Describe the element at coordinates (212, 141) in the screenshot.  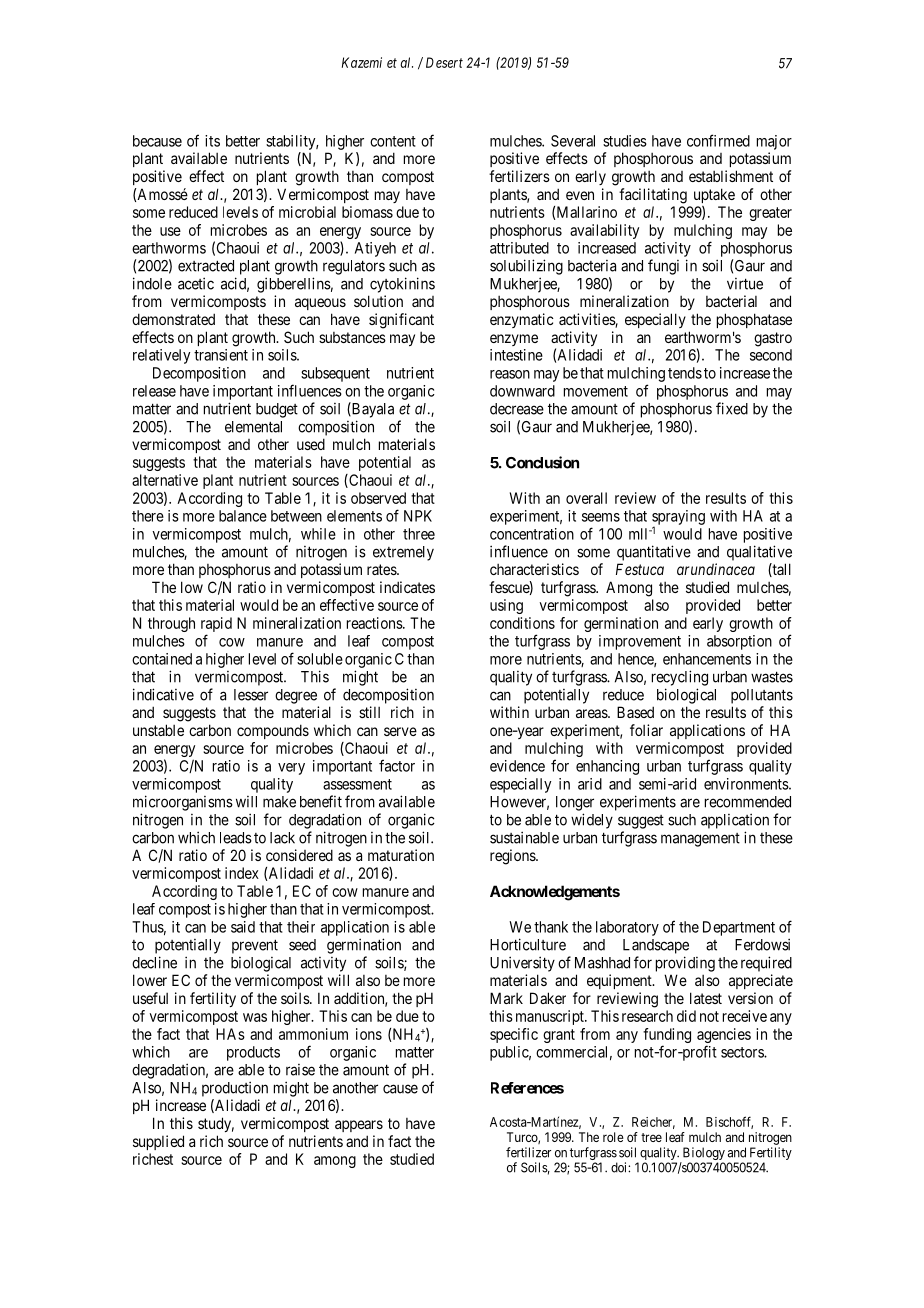
I see `its` at that location.
